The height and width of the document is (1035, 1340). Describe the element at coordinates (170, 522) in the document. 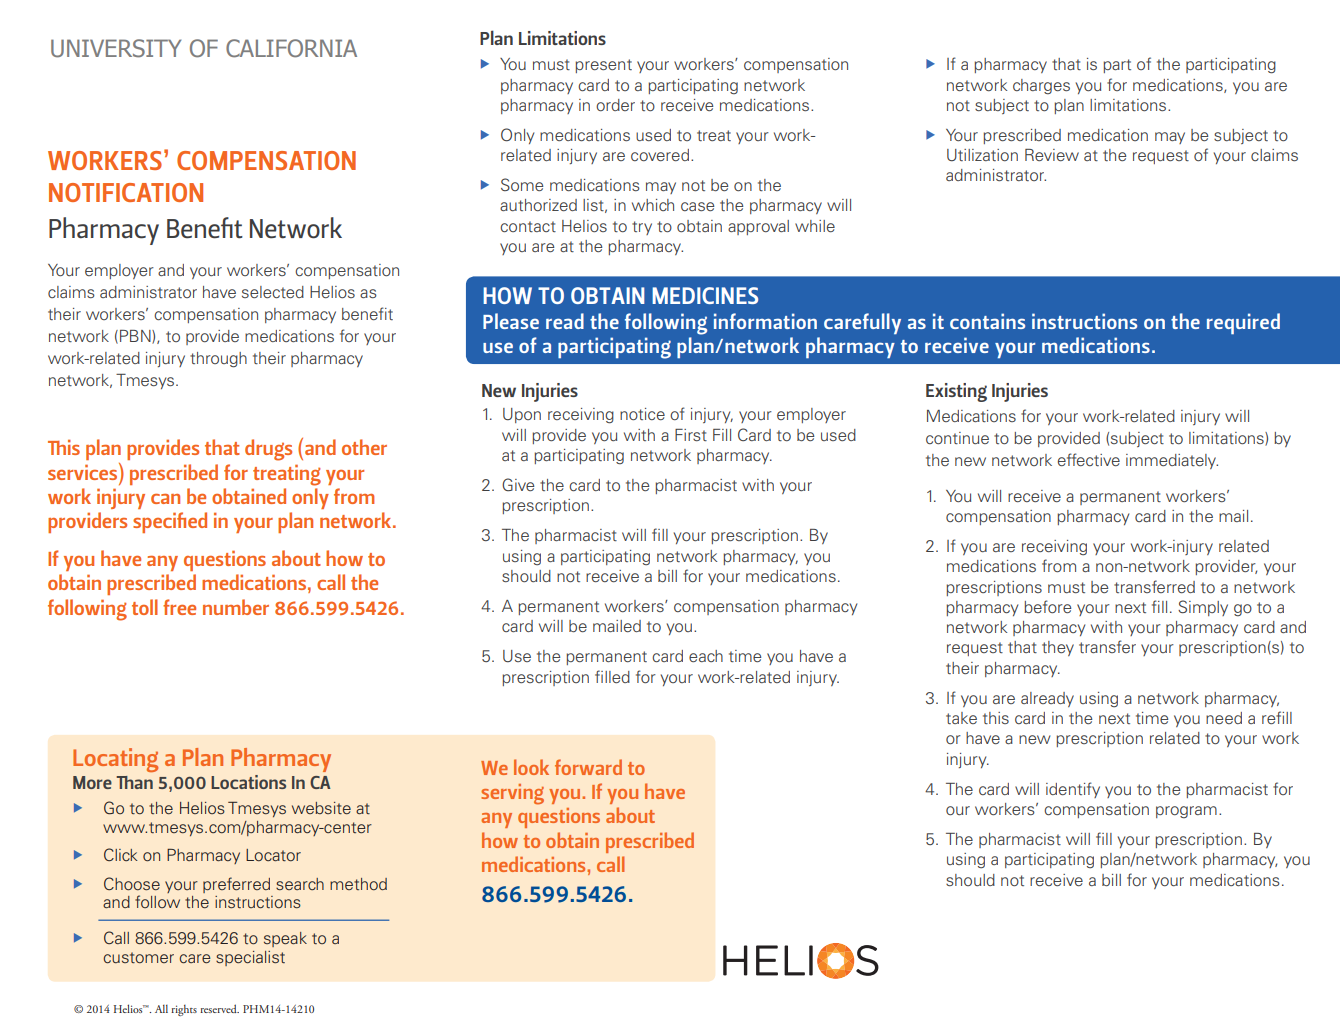

I see `specified` at that location.
